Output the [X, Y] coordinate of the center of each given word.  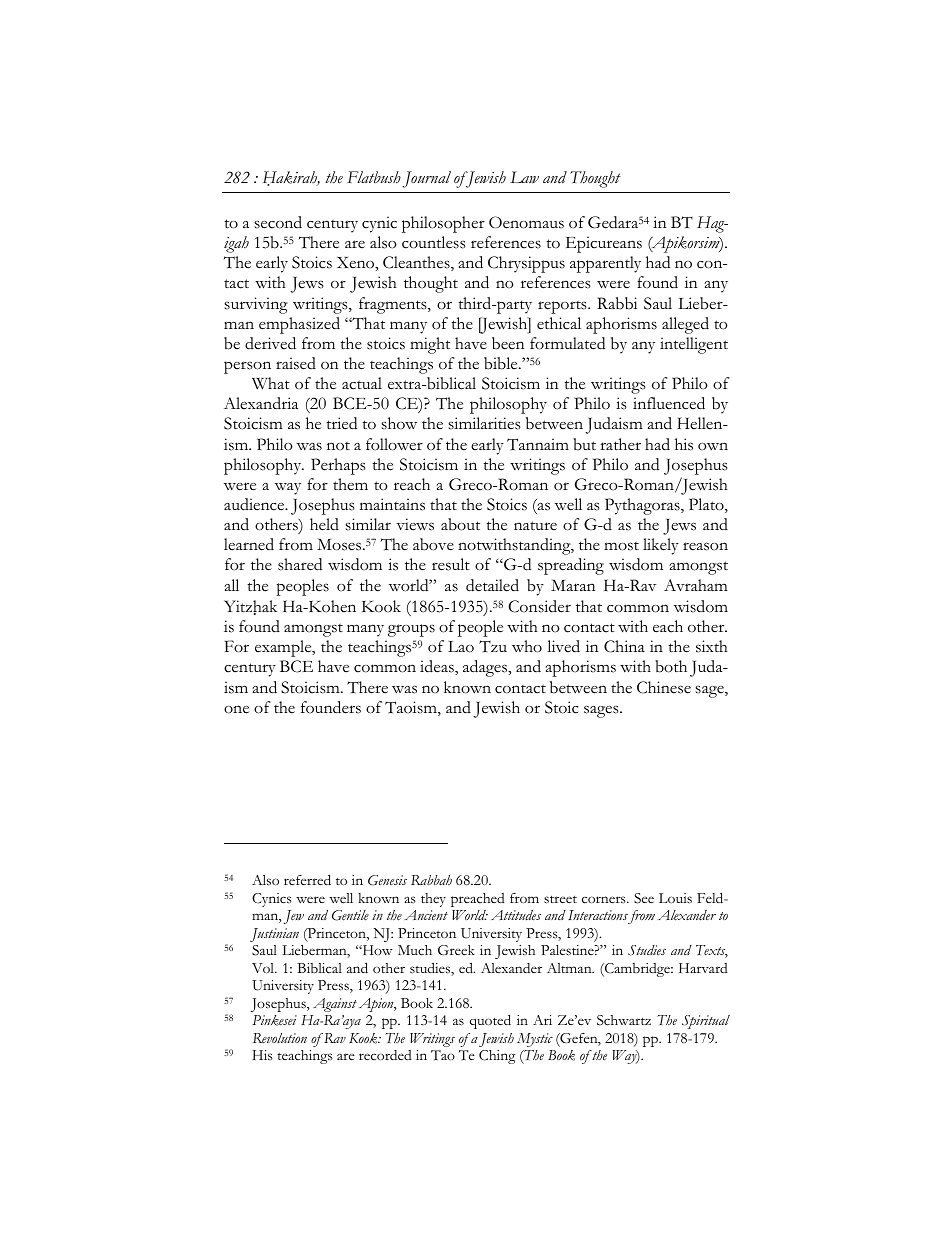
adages [486, 668]
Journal [426, 179]
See [644, 898]
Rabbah [431, 880]
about [460, 524]
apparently [605, 264]
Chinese [664, 687]
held [324, 524]
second [278, 222]
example [284, 648]
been [508, 343]
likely [661, 546]
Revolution [280, 1038]
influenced [669, 403]
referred [307, 880]
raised [296, 363]
